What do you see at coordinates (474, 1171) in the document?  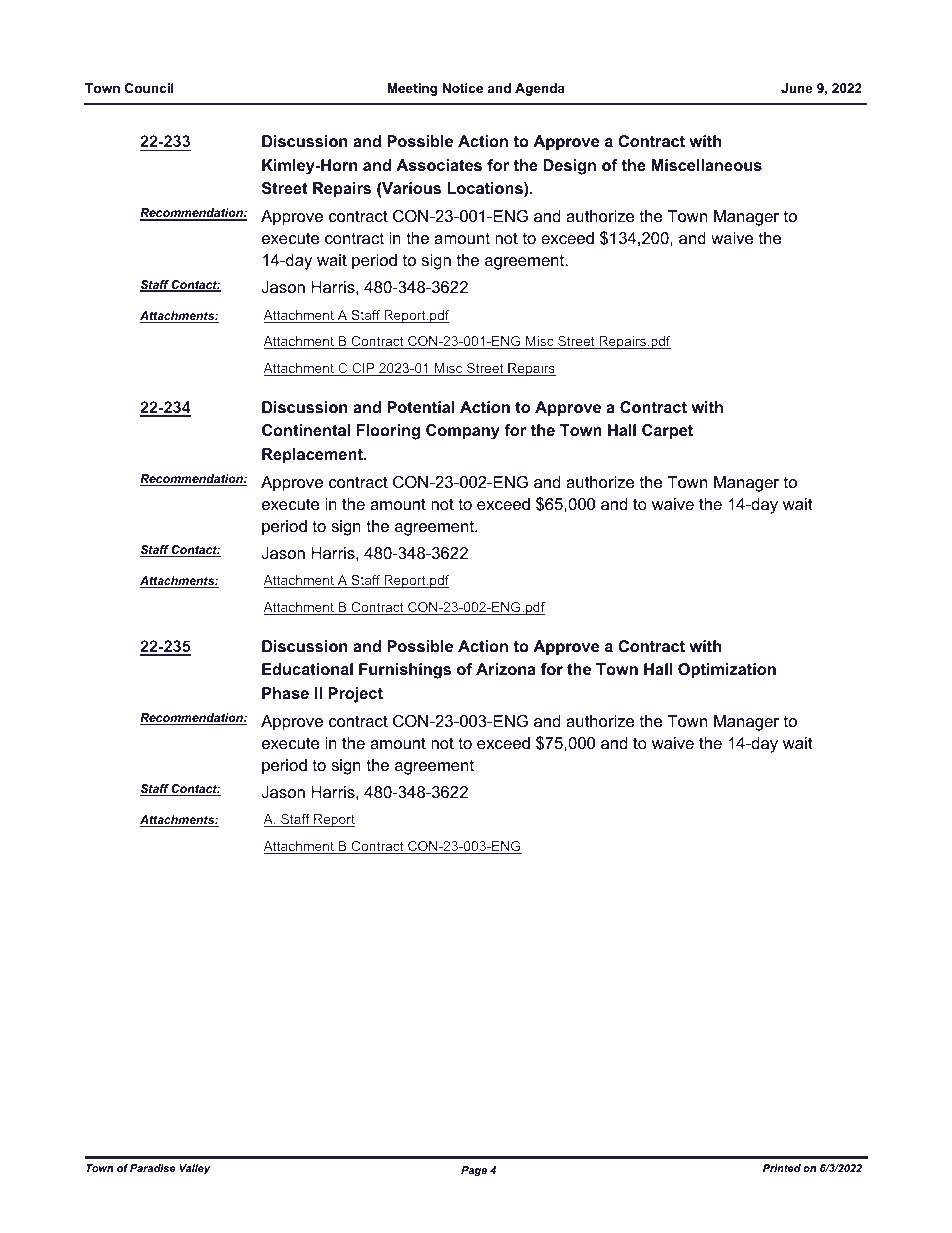 I see `Page` at bounding box center [474, 1171].
